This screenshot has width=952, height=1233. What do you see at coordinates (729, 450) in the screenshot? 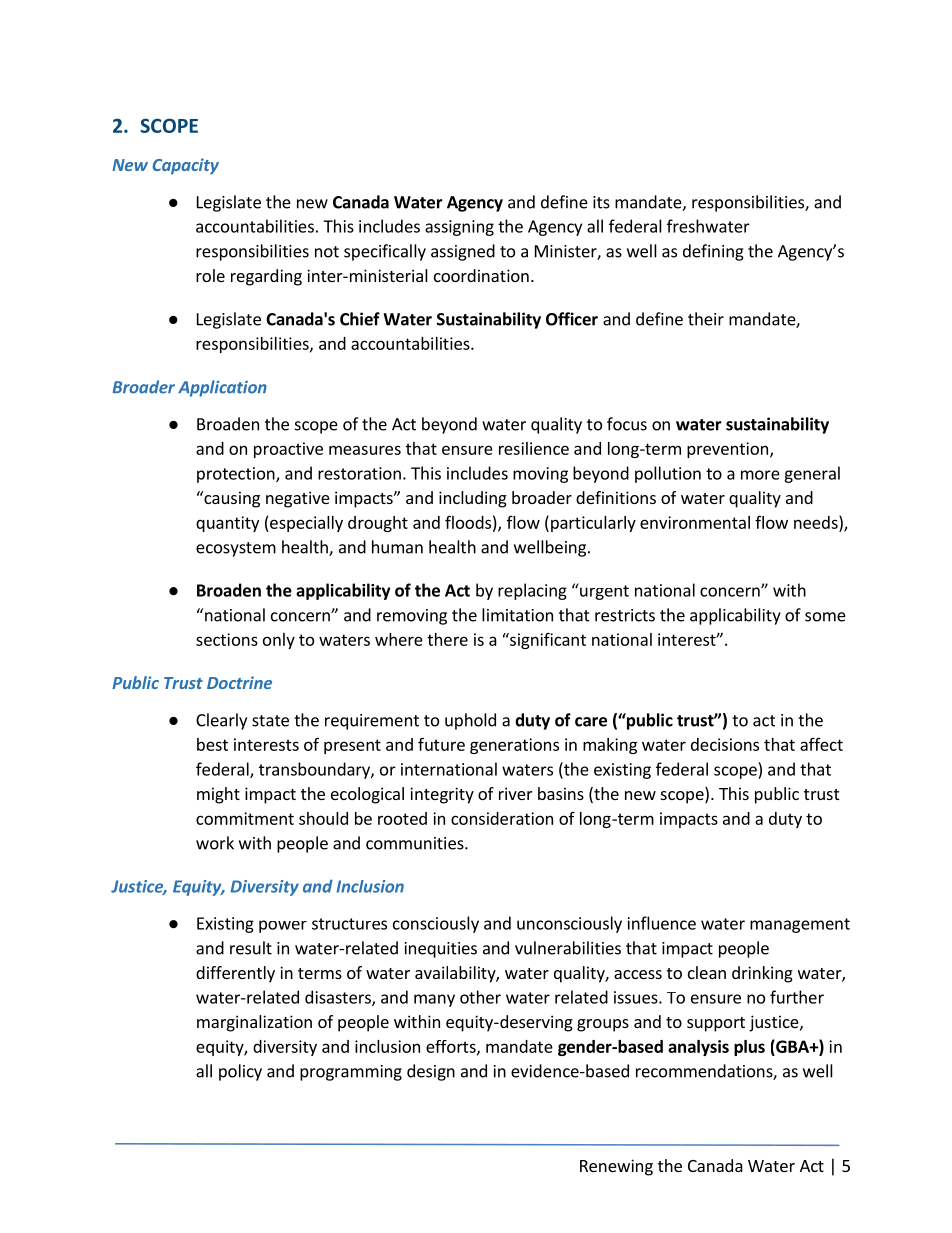
I see `prevention` at bounding box center [729, 450].
